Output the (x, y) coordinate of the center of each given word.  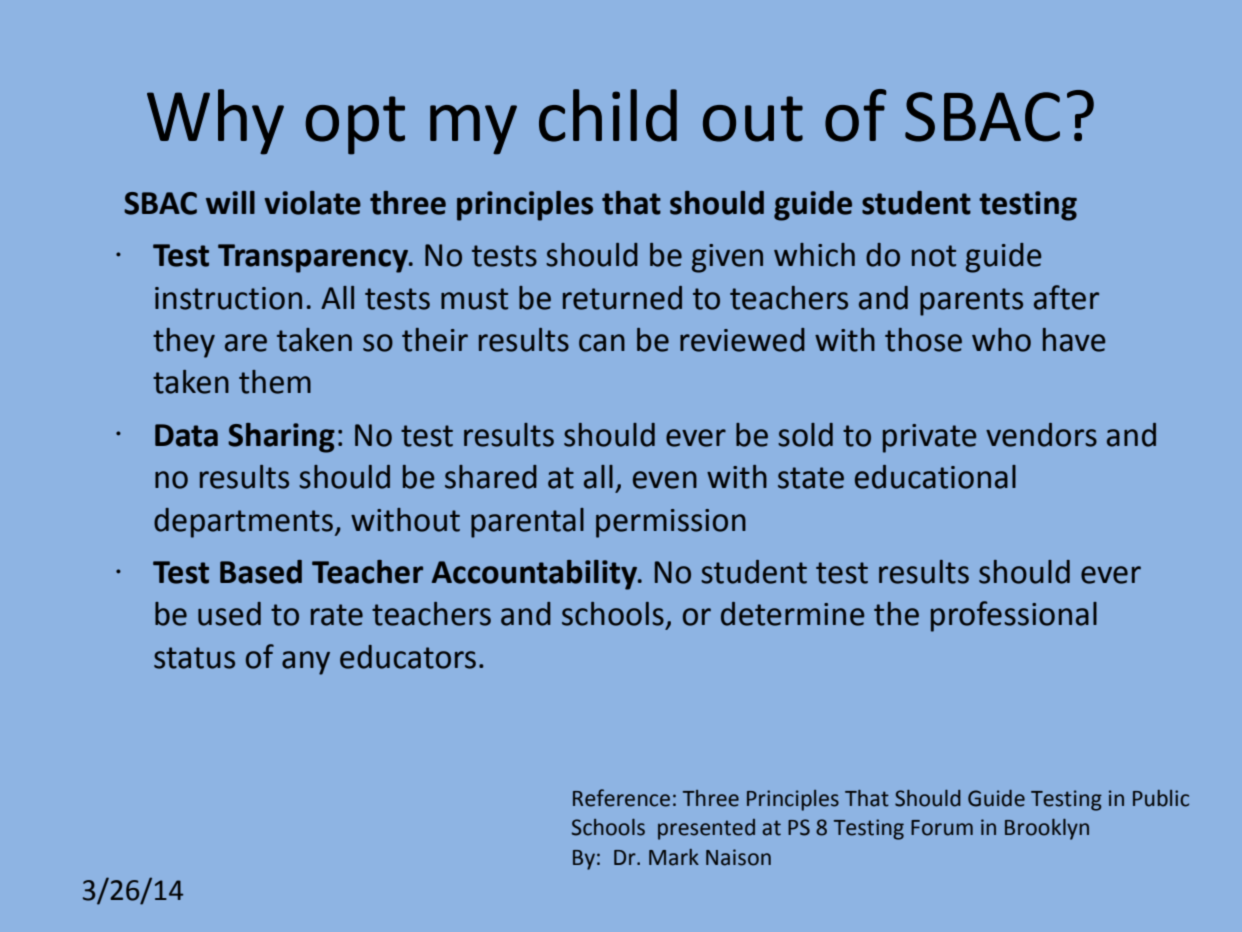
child (608, 115)
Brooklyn (1047, 829)
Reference (621, 798)
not (934, 256)
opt (355, 125)
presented (706, 829)
